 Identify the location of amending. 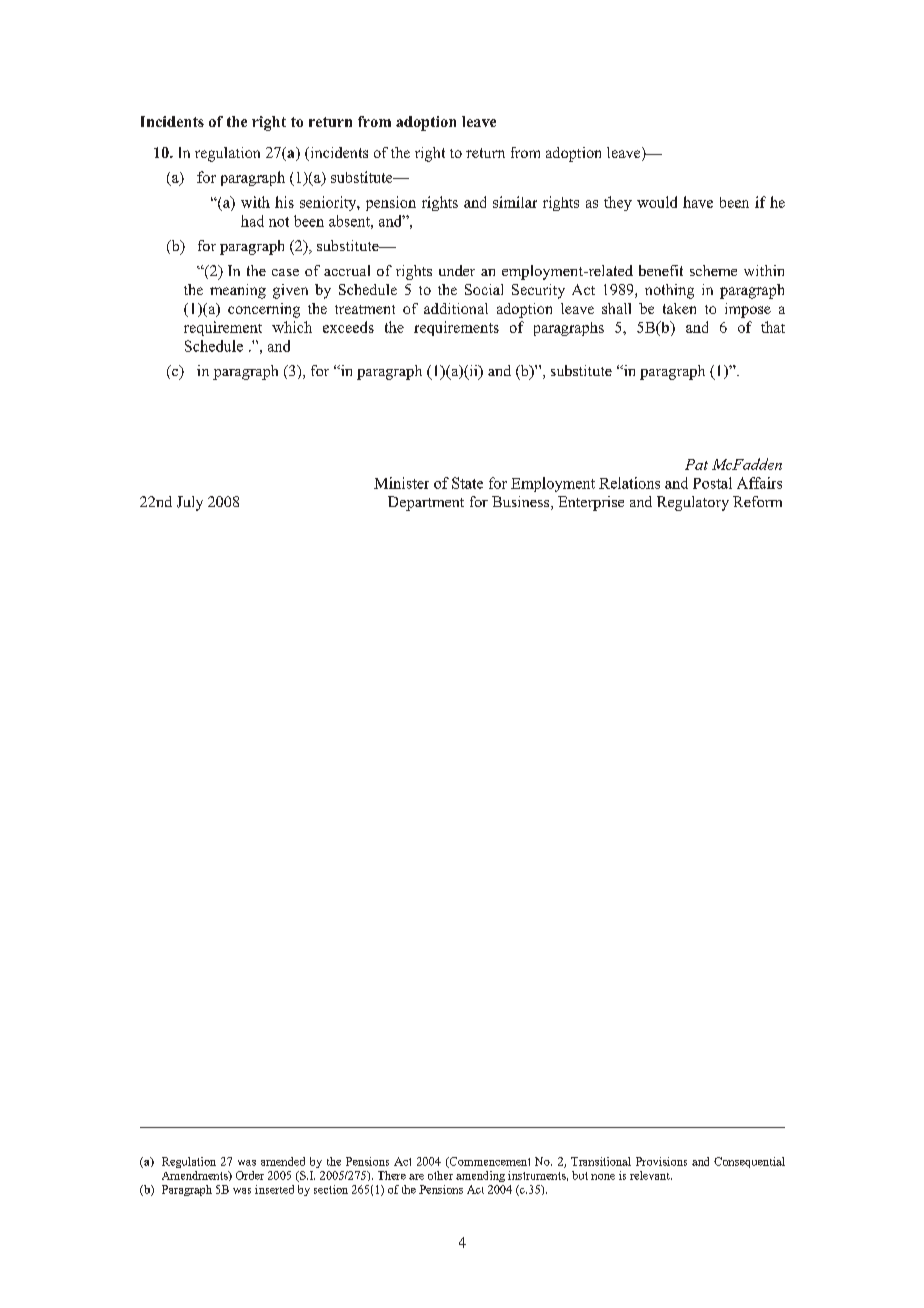
(480, 1176).
